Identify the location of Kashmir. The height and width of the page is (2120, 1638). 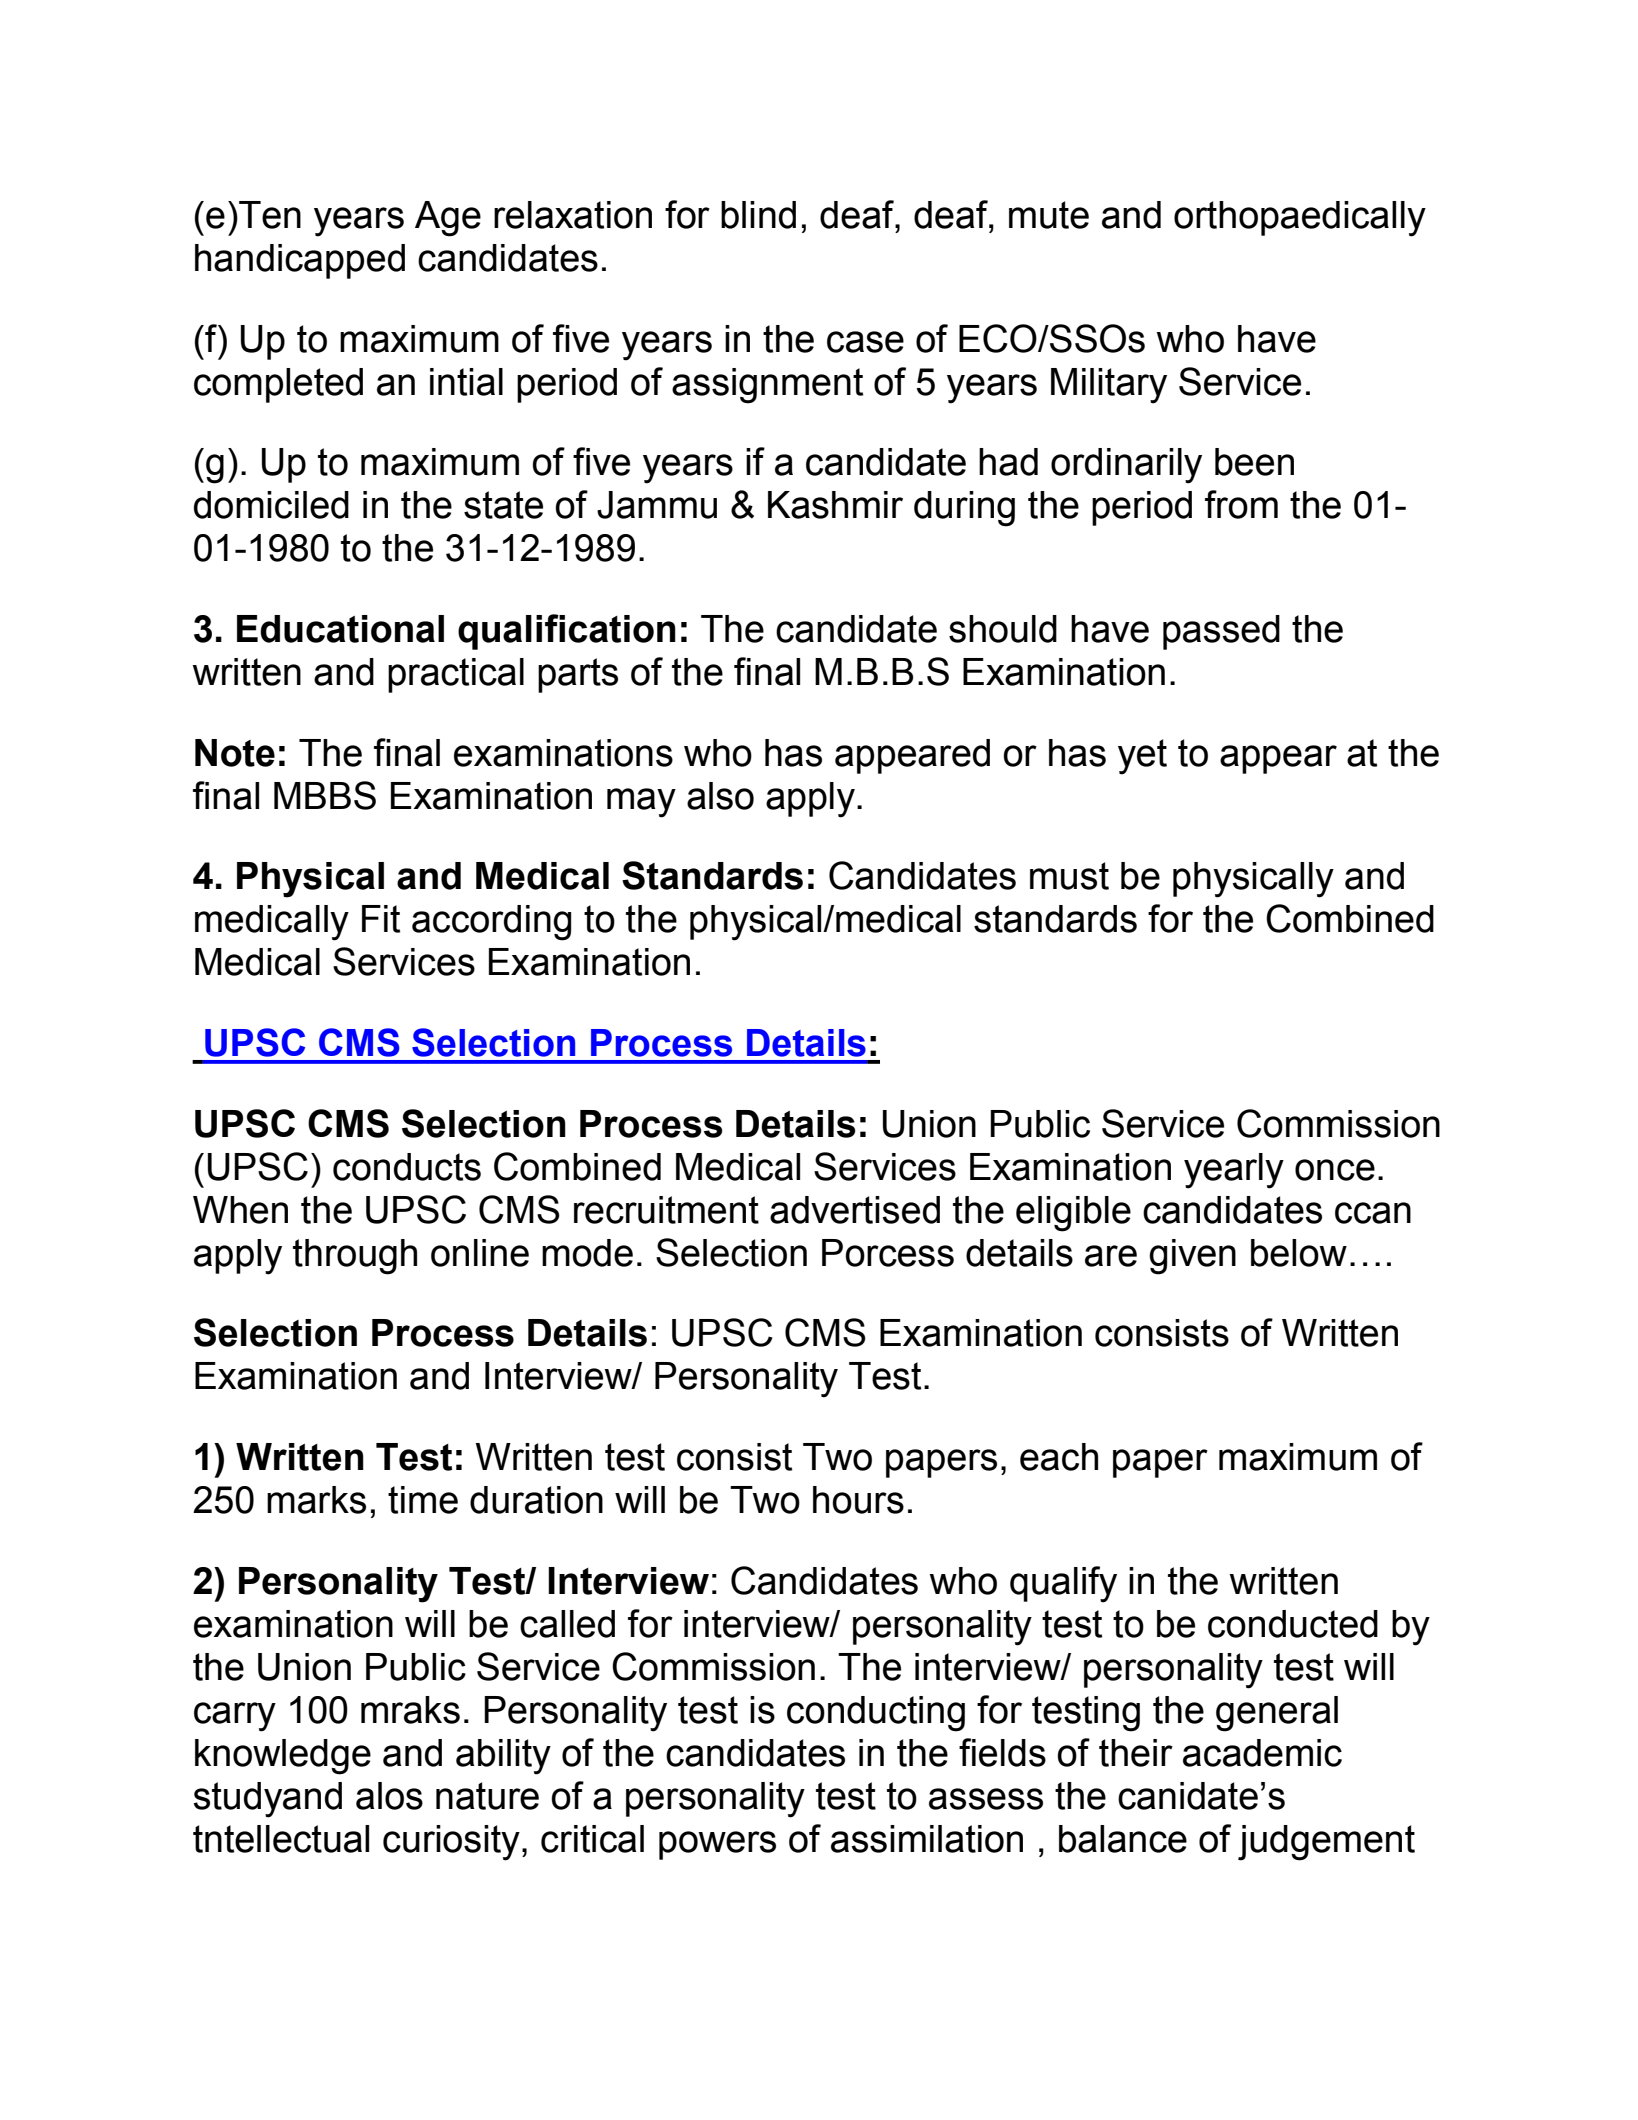
(835, 505).
